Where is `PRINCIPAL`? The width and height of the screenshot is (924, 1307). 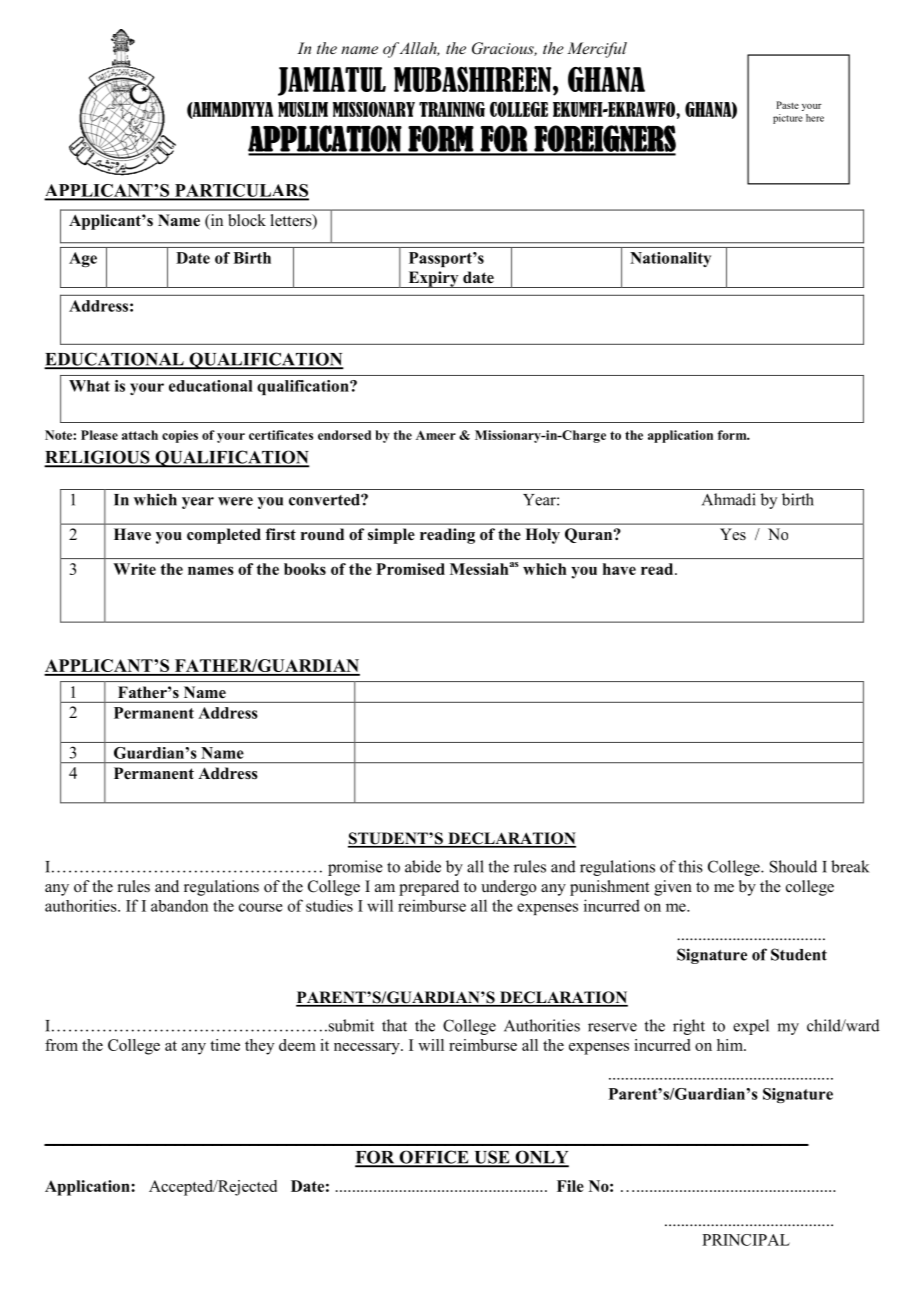 PRINCIPAL is located at coordinates (746, 1240).
